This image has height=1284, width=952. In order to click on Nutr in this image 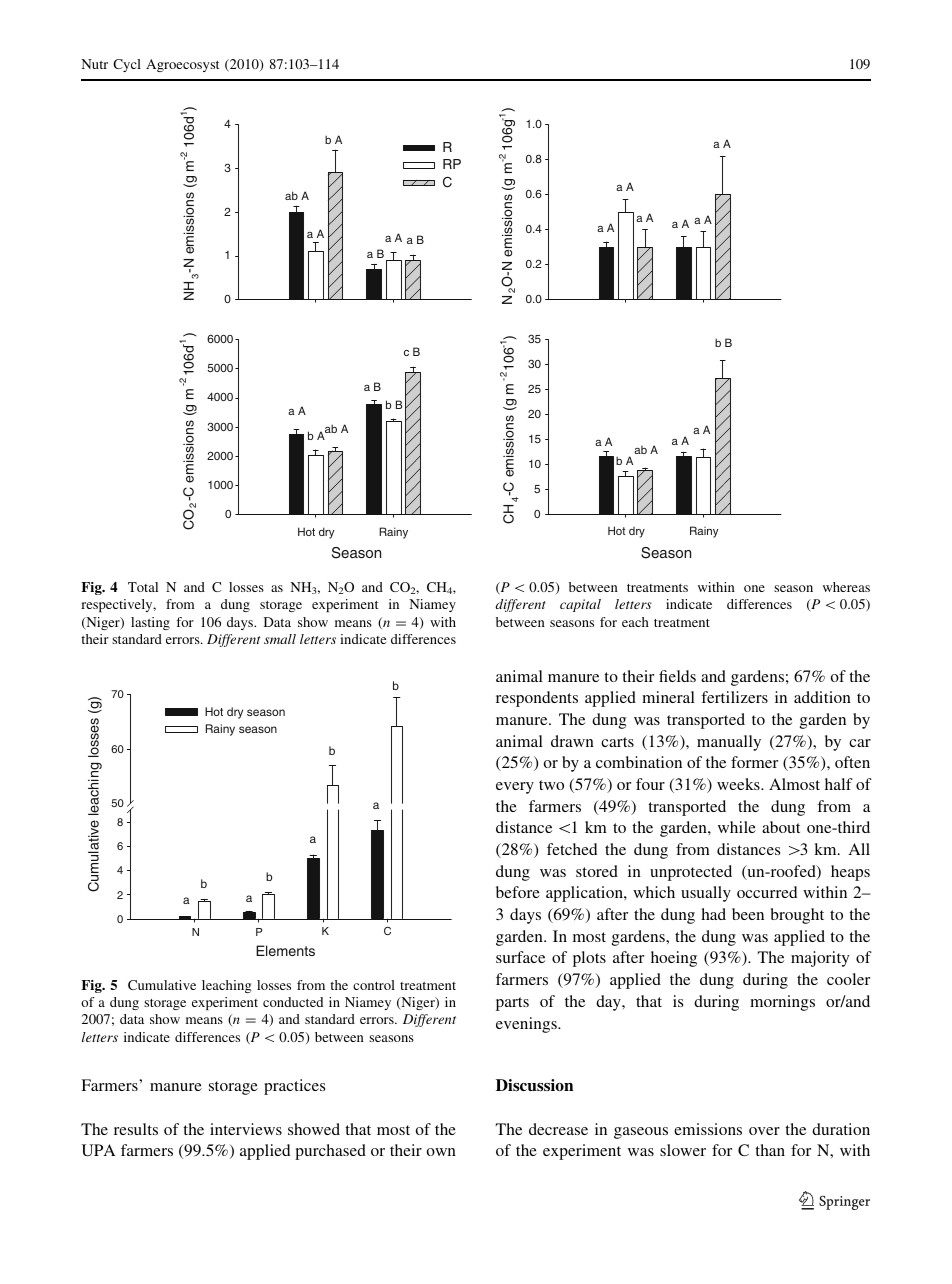, I will do `click(94, 64)`.
